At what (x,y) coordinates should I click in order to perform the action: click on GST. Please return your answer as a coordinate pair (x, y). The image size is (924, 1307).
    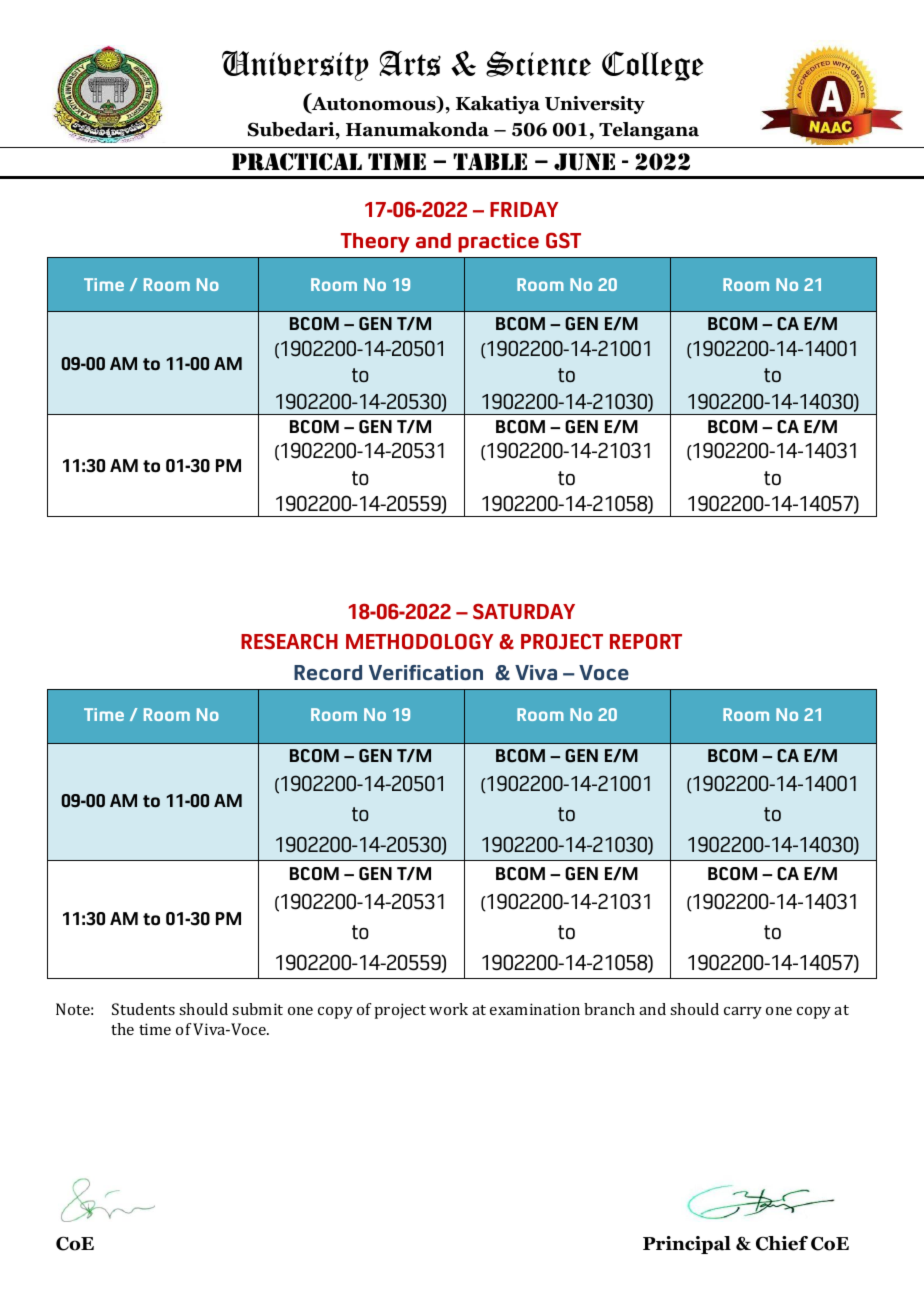
    Looking at the image, I should click on (563, 240).
